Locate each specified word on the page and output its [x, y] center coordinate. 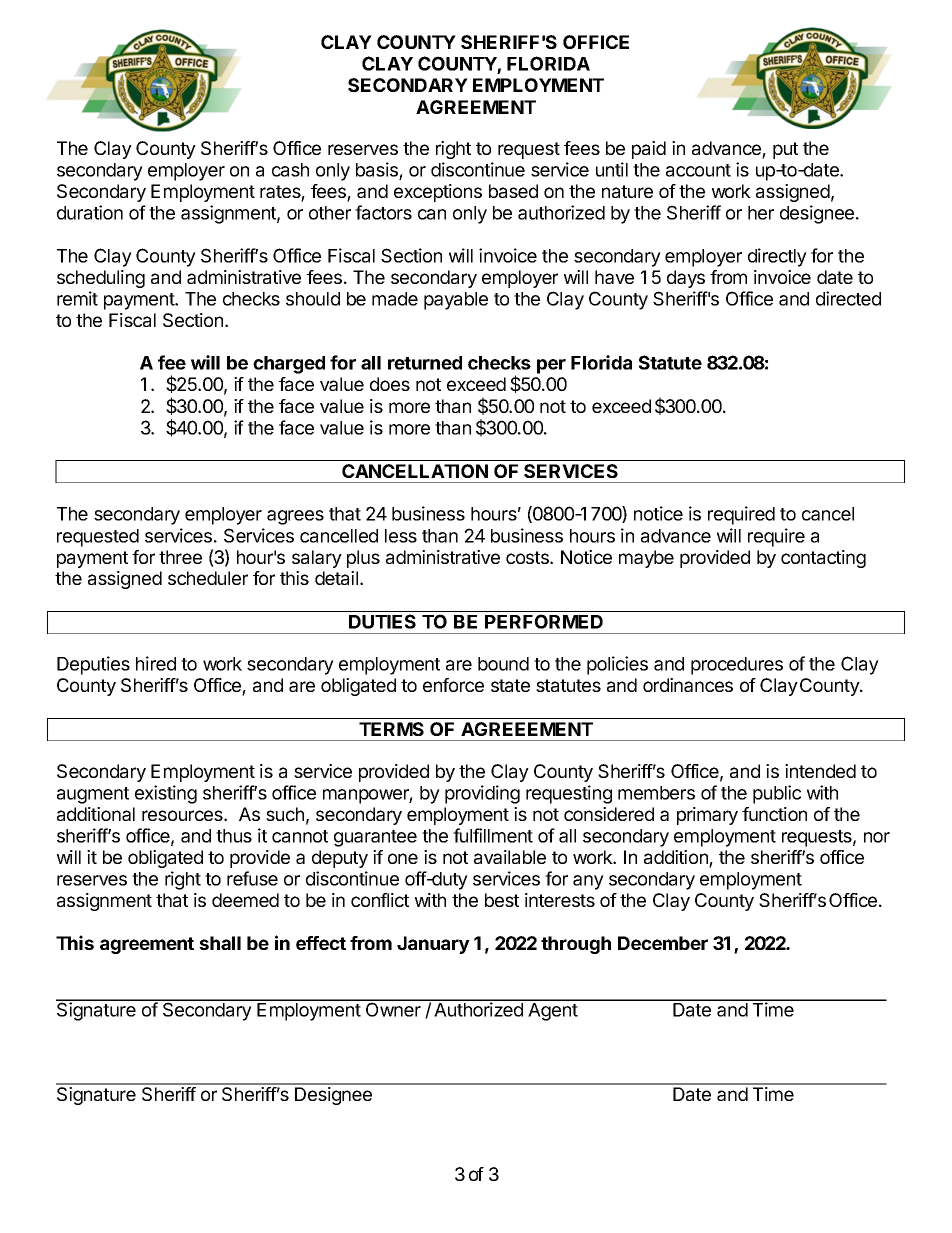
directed [848, 298]
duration [90, 212]
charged [289, 365]
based [513, 191]
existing [166, 794]
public [777, 794]
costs [528, 557]
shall [220, 943]
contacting [823, 559]
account [698, 170]
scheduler [208, 578]
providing [482, 794]
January [433, 945]
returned [425, 363]
